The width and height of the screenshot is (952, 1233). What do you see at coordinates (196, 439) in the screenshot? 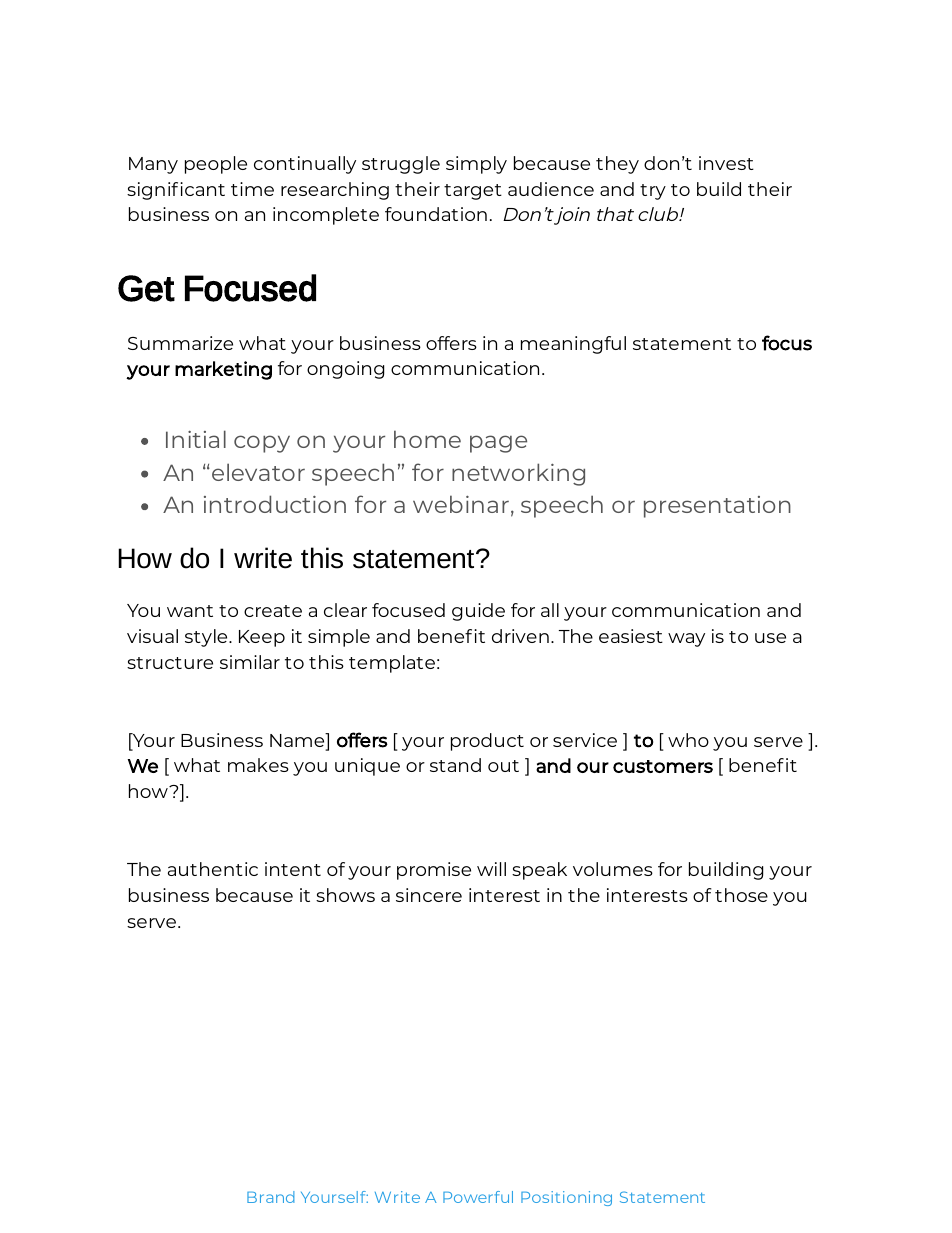
I see `Initial` at bounding box center [196, 439].
